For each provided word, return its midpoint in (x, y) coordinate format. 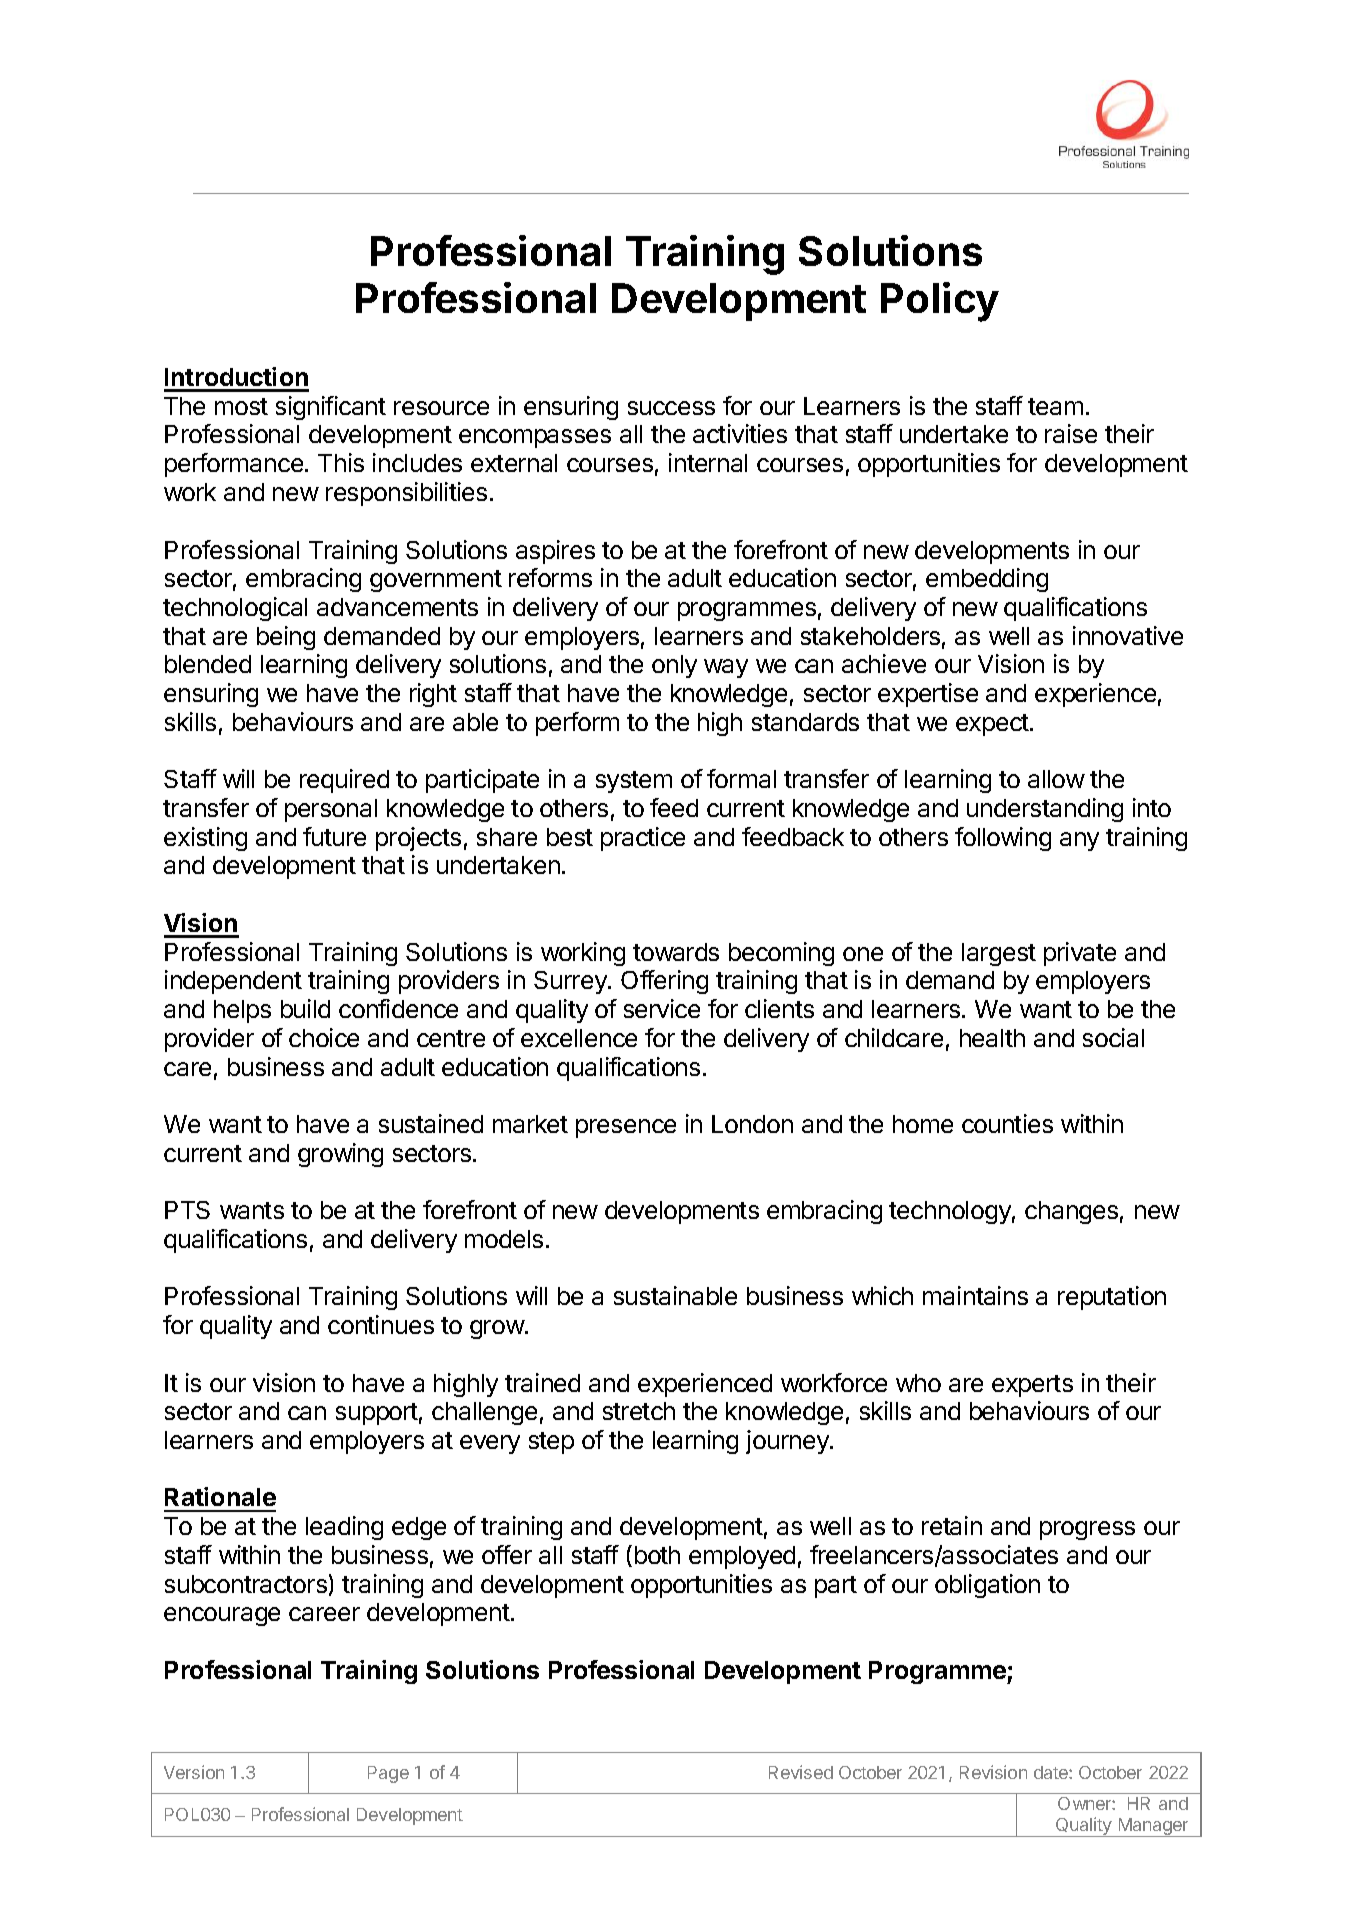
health (992, 1038)
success (671, 408)
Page (388, 1774)
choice (324, 1037)
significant (331, 408)
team (1055, 406)
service (662, 1008)
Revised (801, 1772)
